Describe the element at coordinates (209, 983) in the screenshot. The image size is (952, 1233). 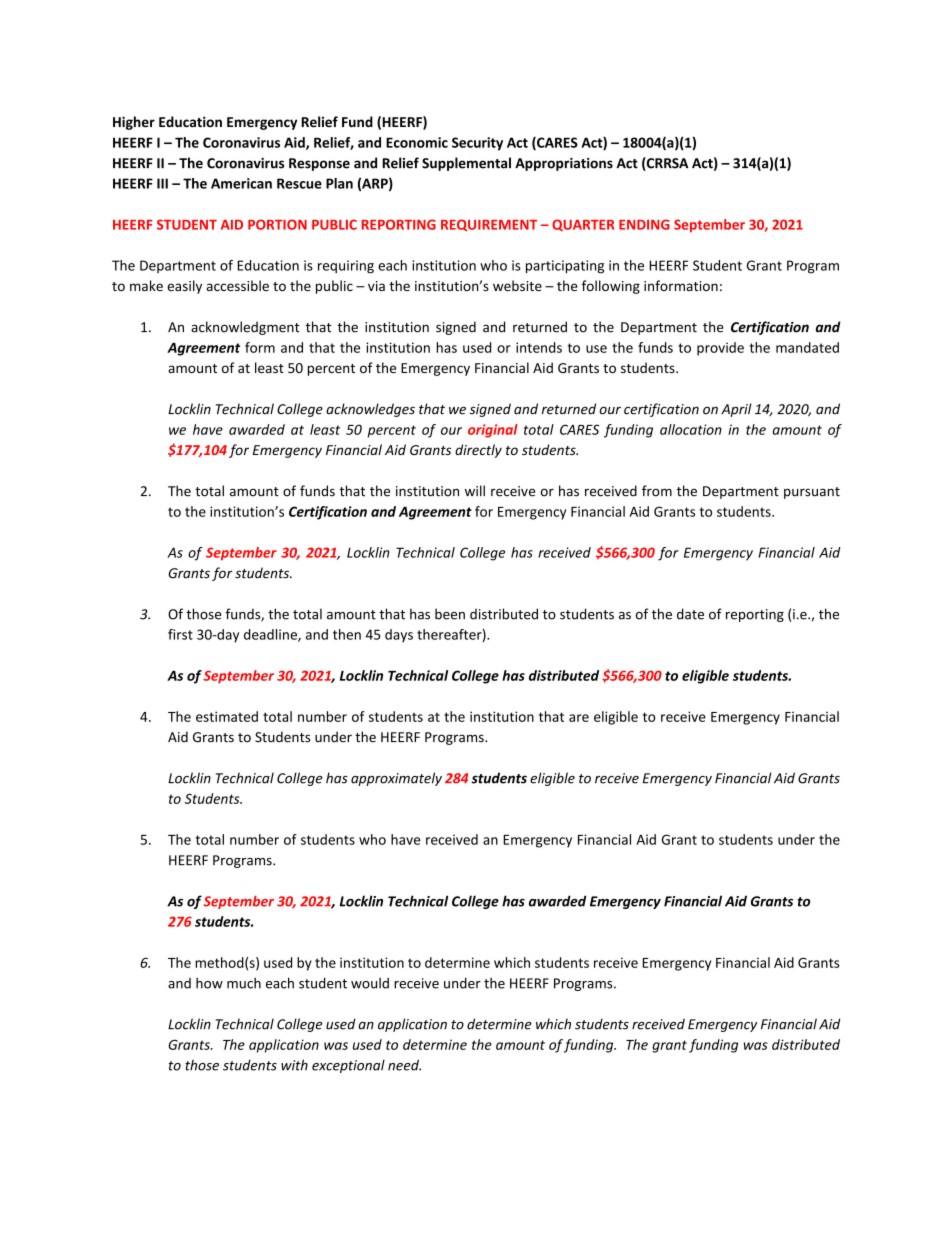
I see `how` at that location.
